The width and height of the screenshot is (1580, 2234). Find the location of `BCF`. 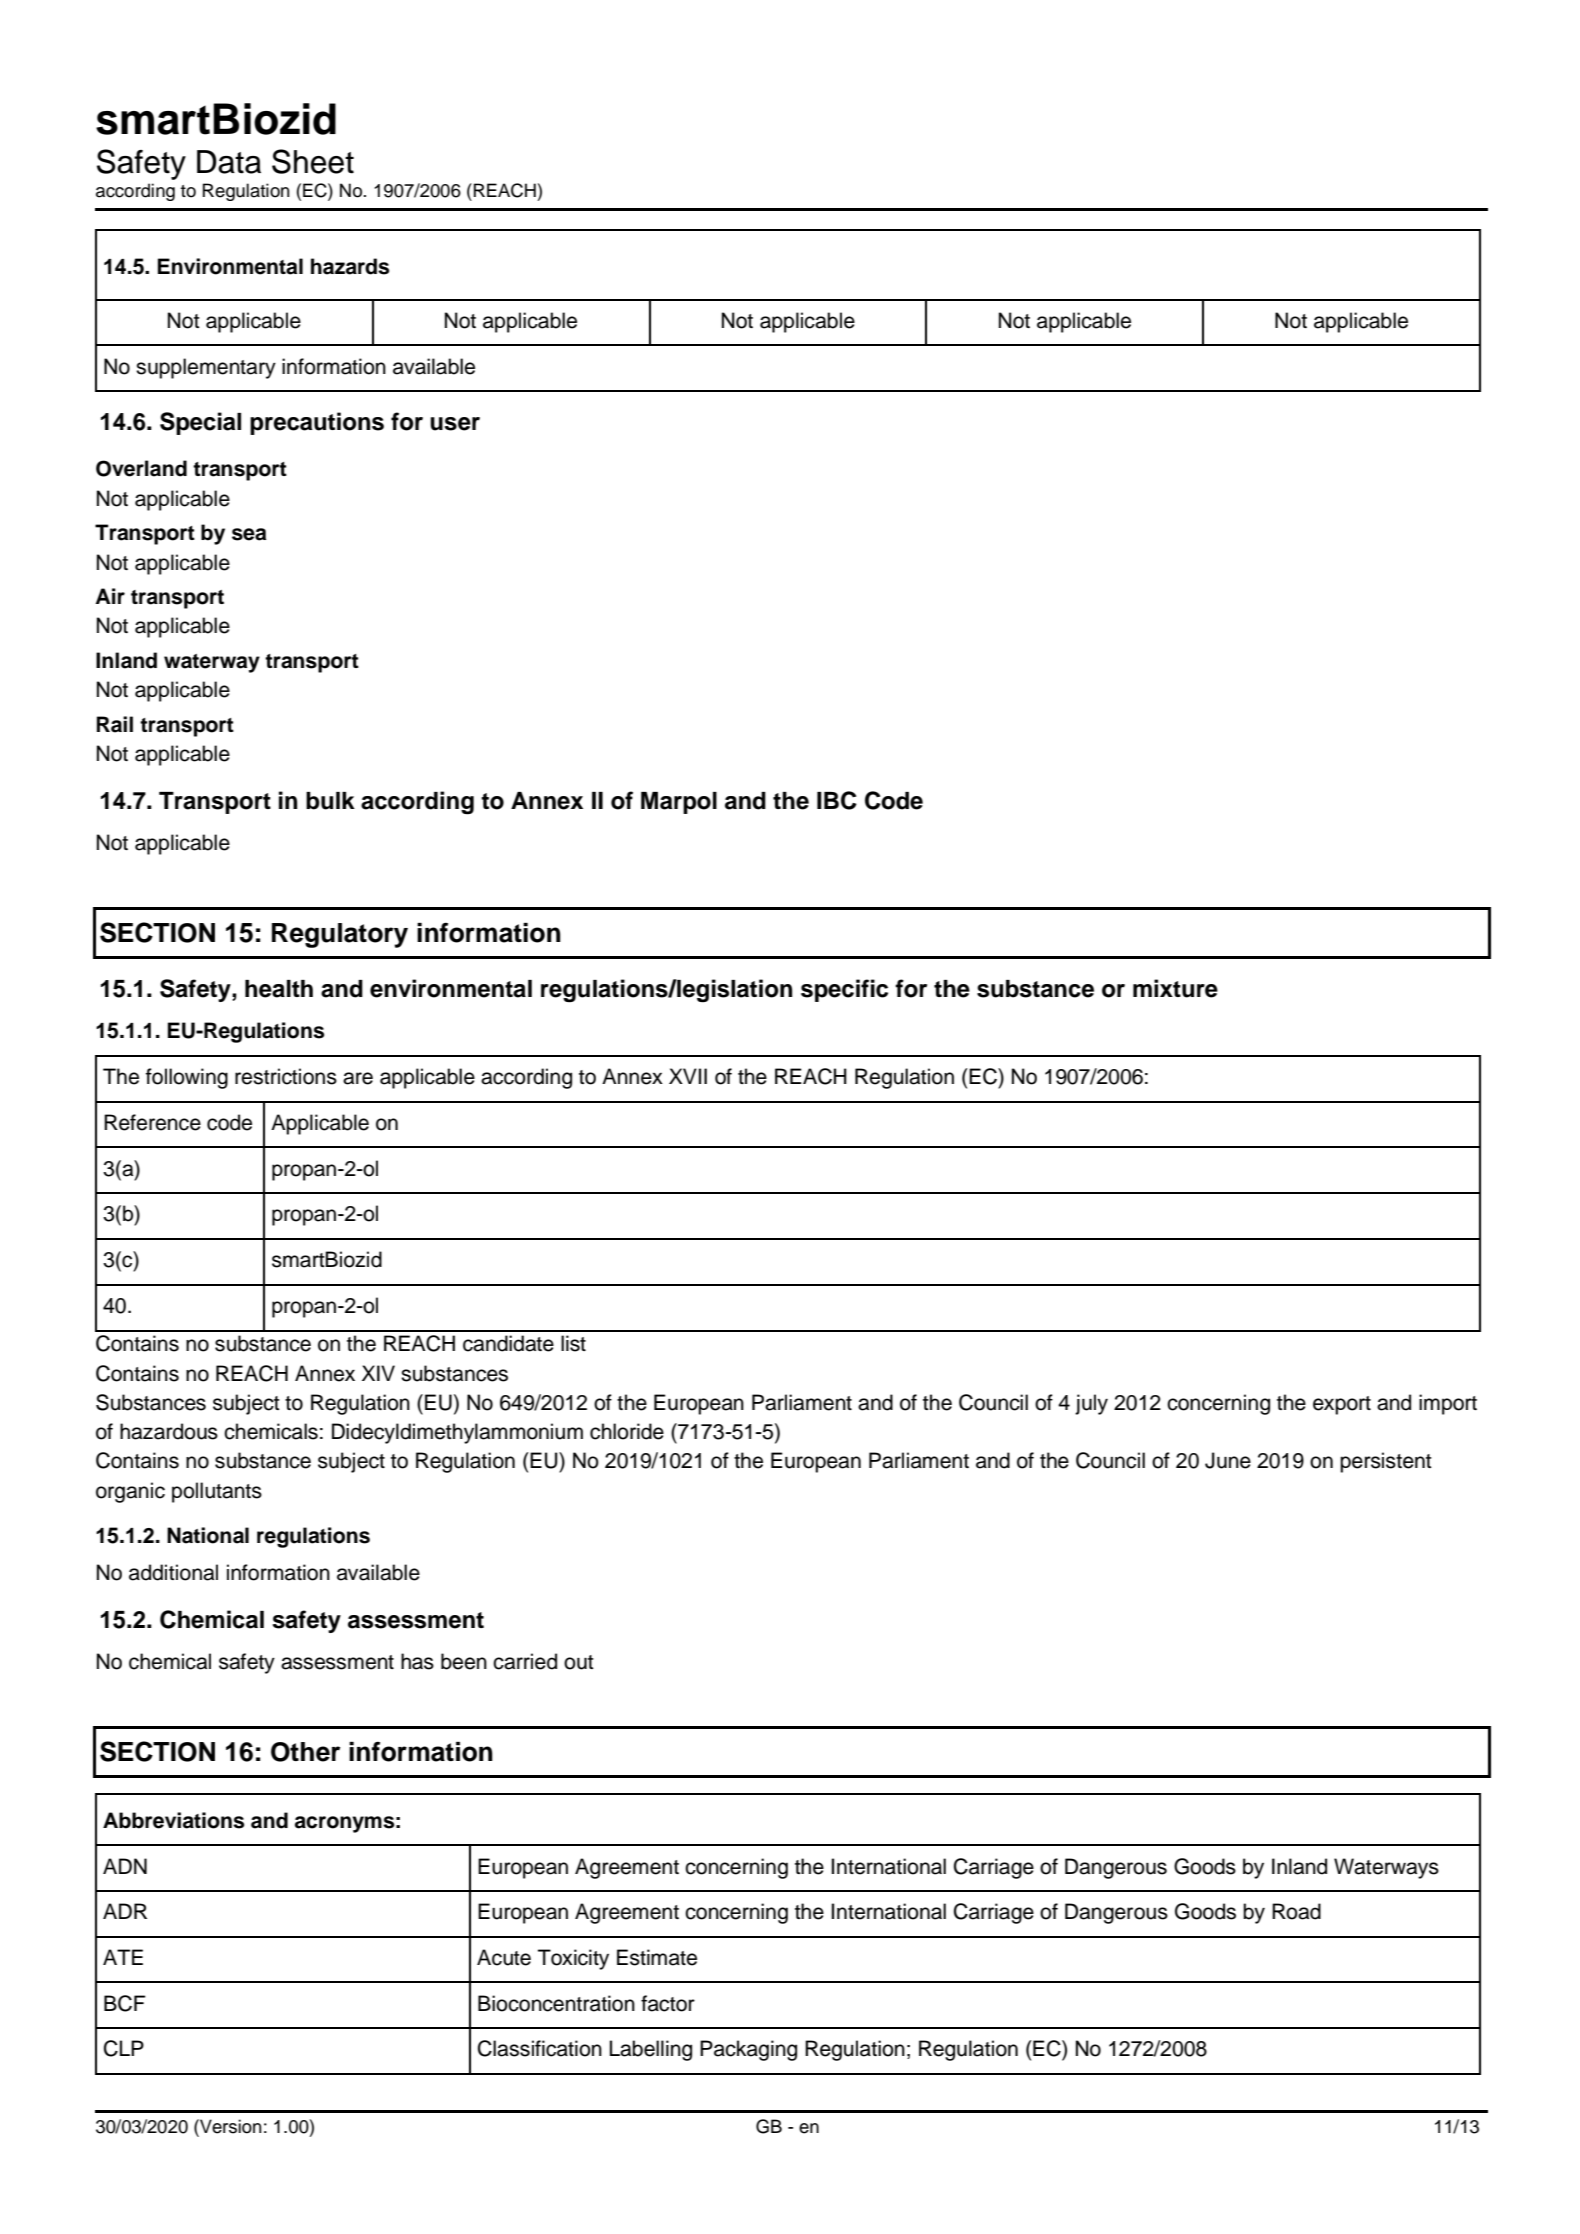

BCF is located at coordinates (125, 2003).
